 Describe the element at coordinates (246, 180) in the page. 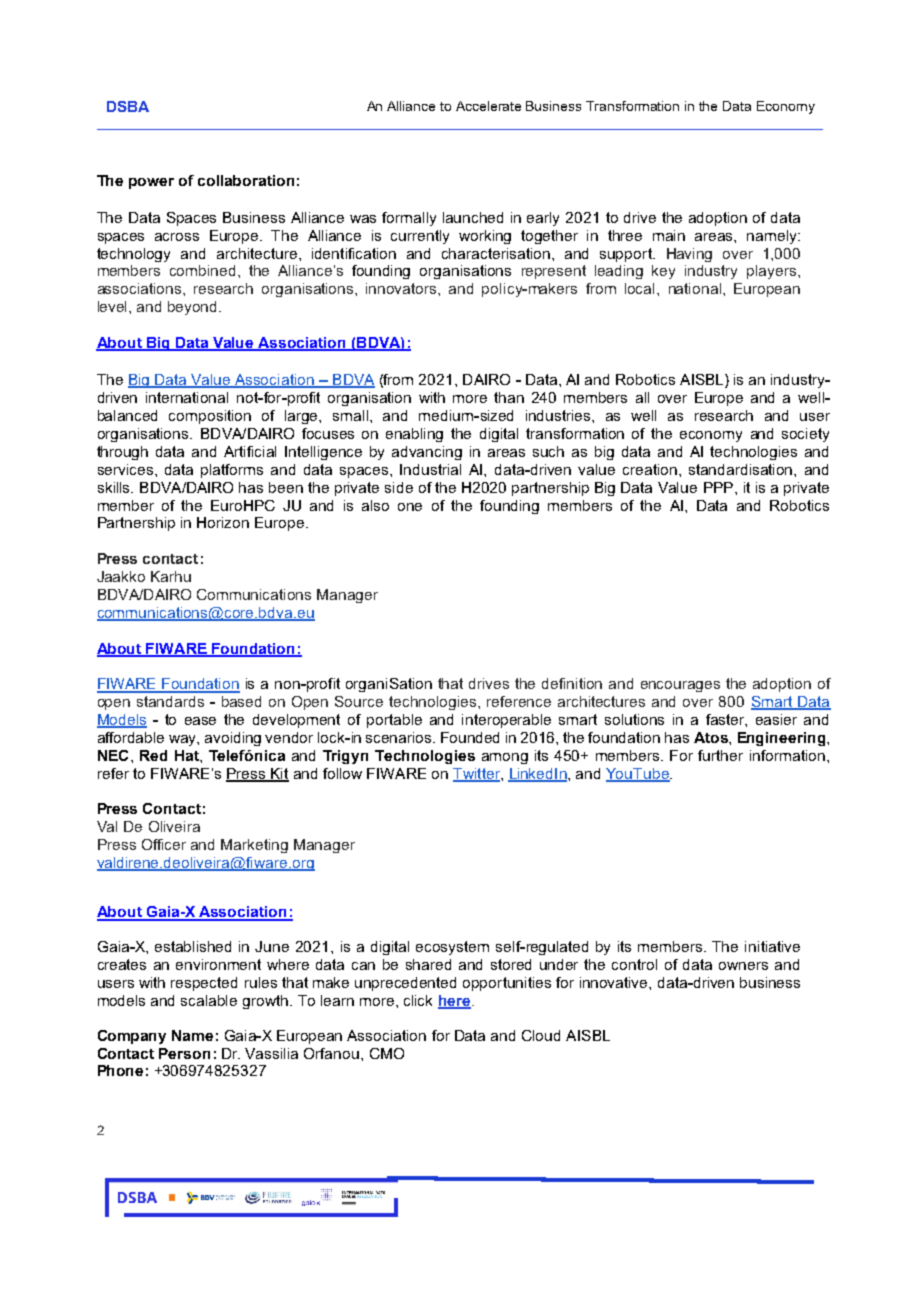

I see `collaboration` at that location.
